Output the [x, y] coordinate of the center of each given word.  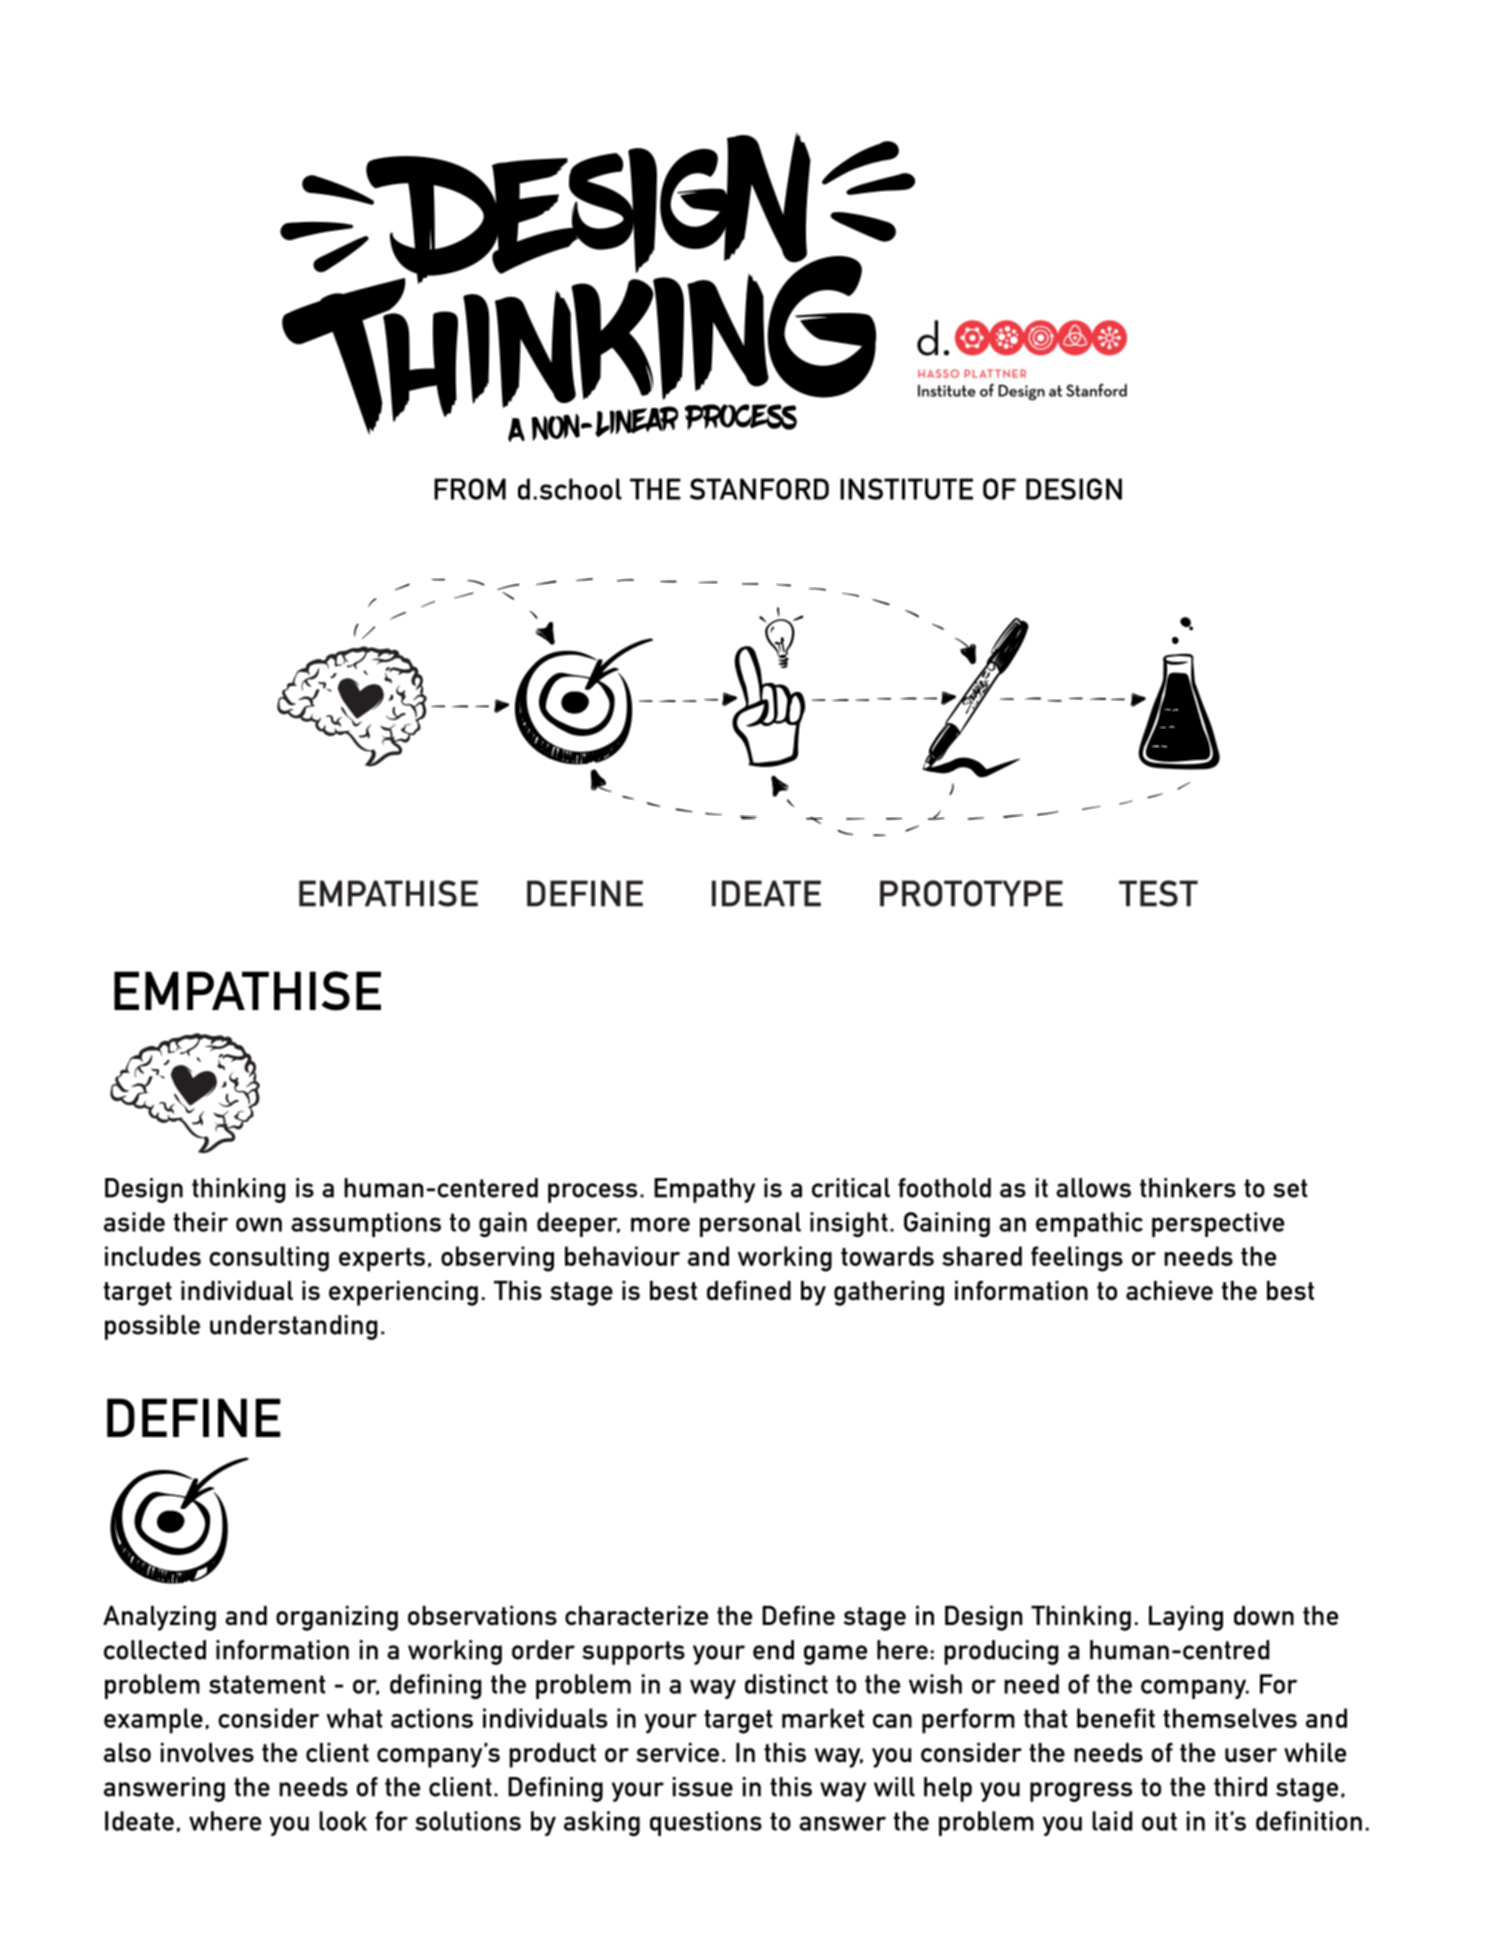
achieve [1169, 1290]
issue [703, 1787]
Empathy [704, 1190]
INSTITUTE [906, 489]
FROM [470, 489]
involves [207, 1752]
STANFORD [759, 489]
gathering [889, 1293]
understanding [293, 1327]
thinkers [1188, 1188]
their [201, 1222]
